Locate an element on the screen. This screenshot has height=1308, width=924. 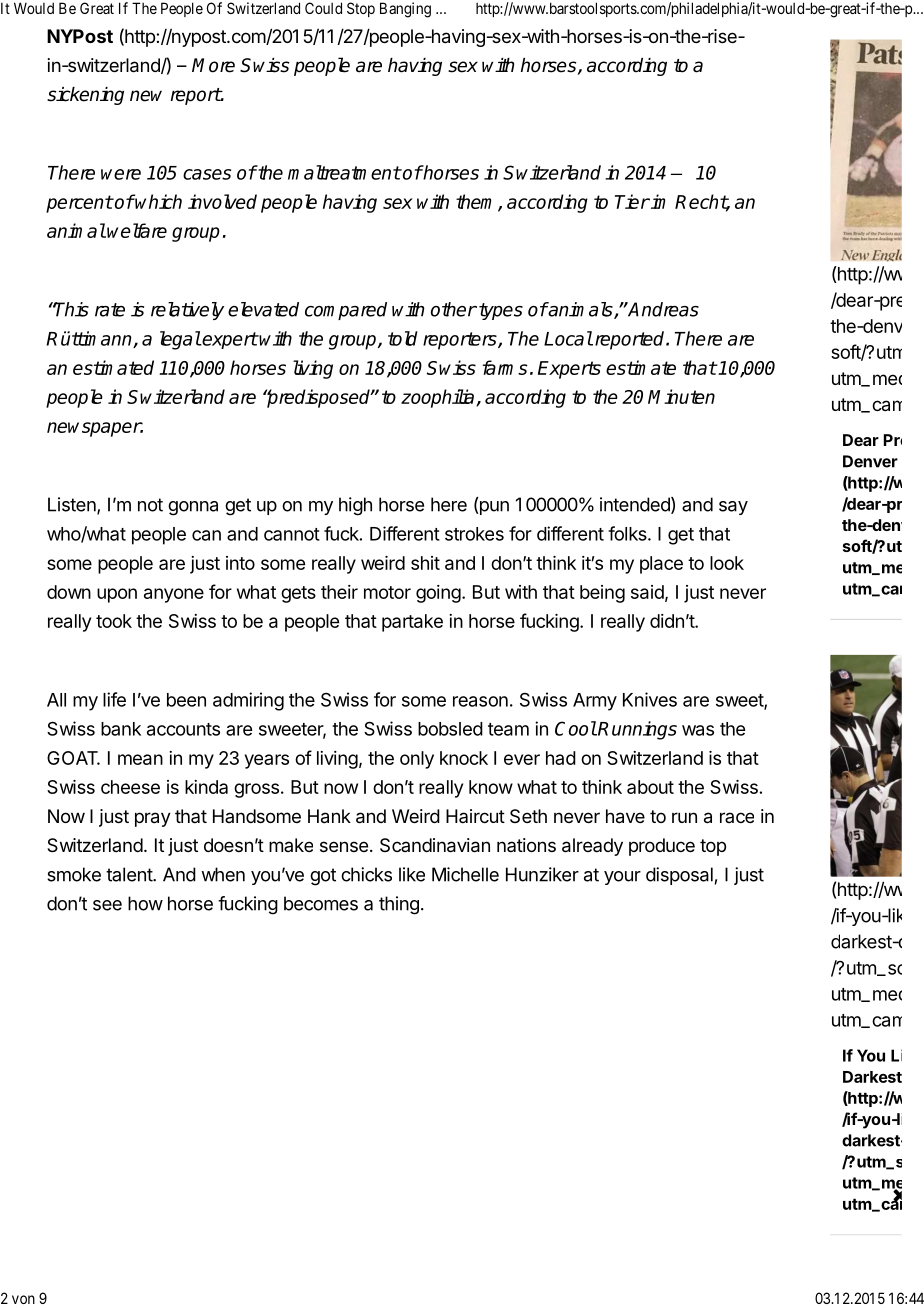
becomes is located at coordinates (321, 903).
